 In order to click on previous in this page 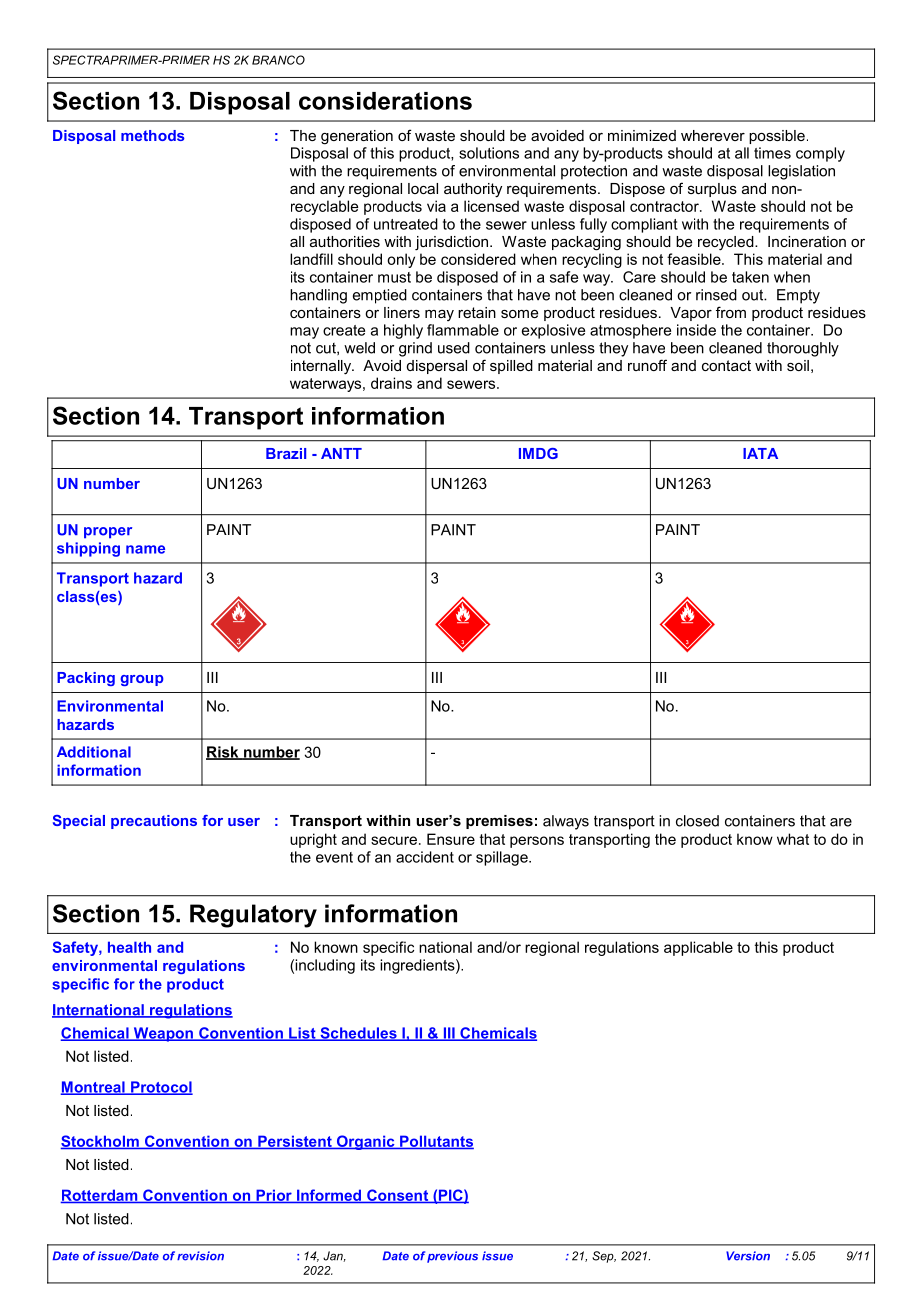, I will do `click(452, 1257)`.
